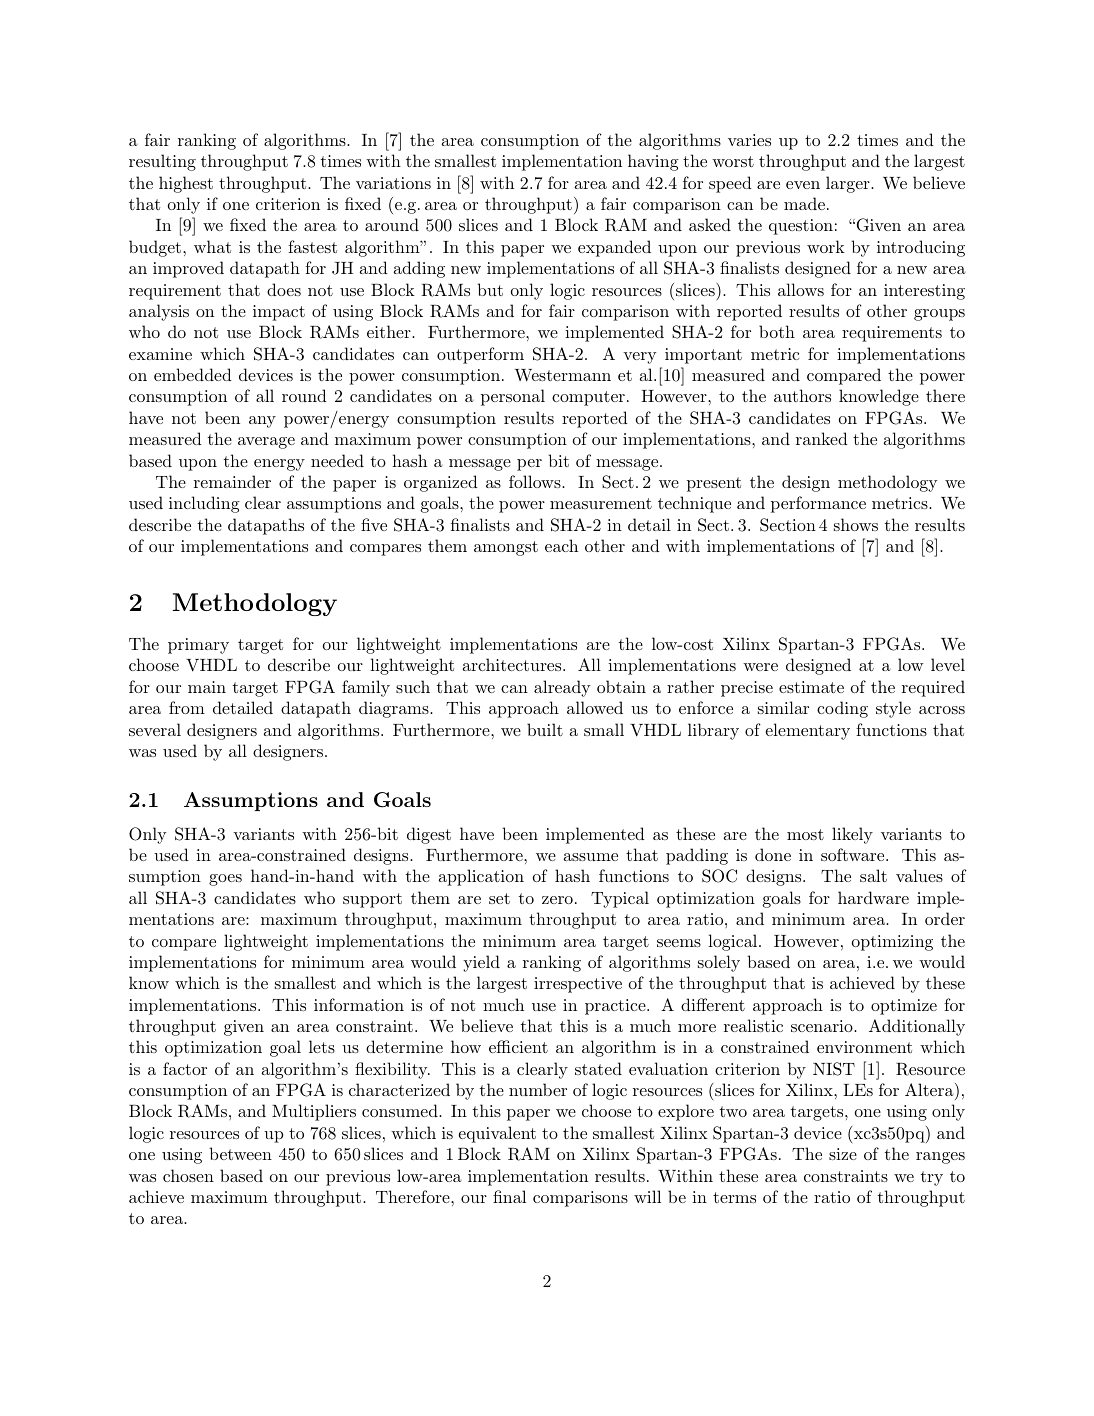 The width and height of the document is (1094, 1416). I want to click on already, so click(562, 688).
